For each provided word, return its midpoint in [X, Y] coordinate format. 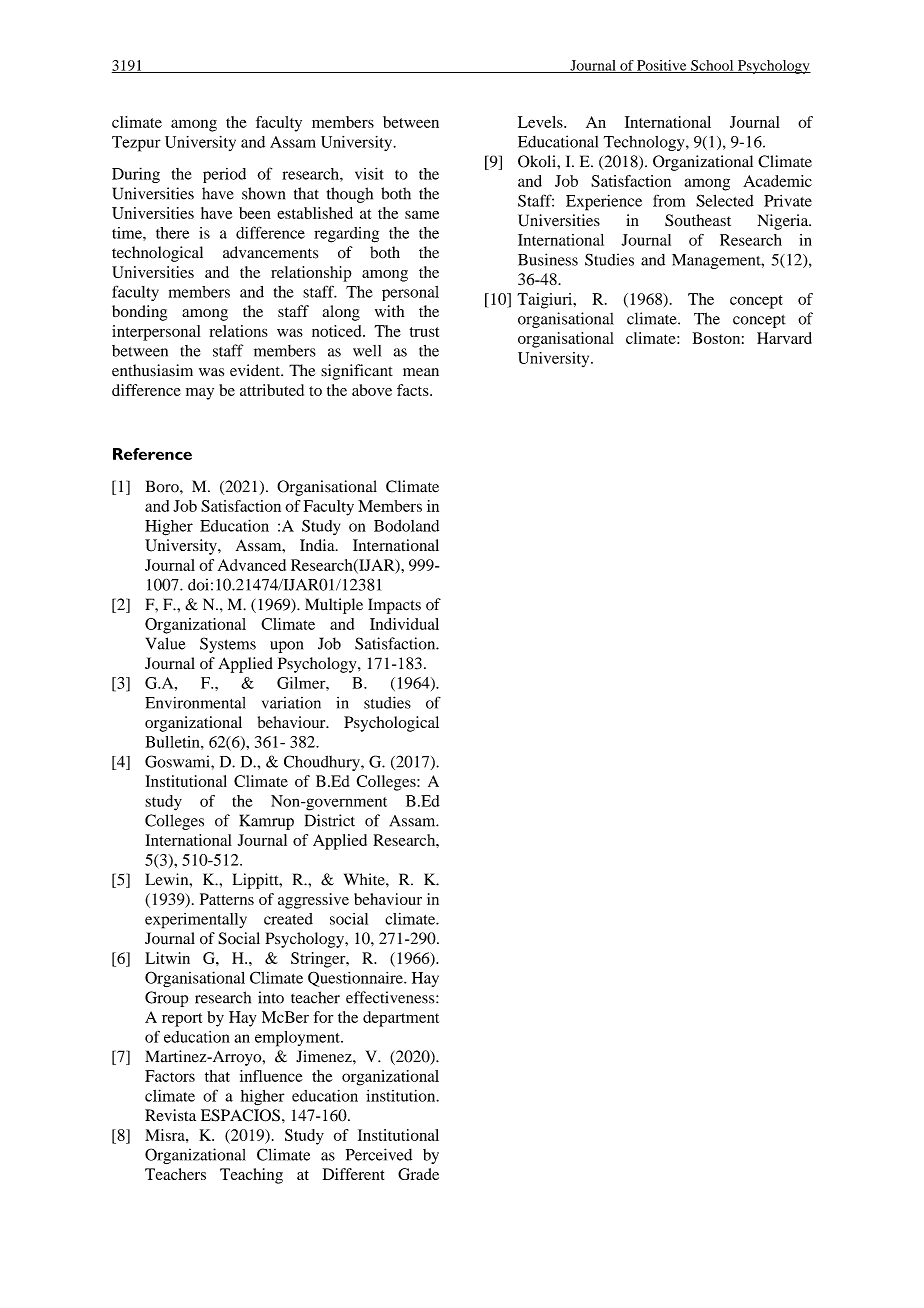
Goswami [178, 761]
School [712, 66]
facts [414, 390]
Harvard [784, 338]
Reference [152, 454]
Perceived [379, 1154]
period [224, 175]
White [365, 879]
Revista [170, 1115]
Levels [541, 122]
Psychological [391, 724]
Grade [418, 1174]
